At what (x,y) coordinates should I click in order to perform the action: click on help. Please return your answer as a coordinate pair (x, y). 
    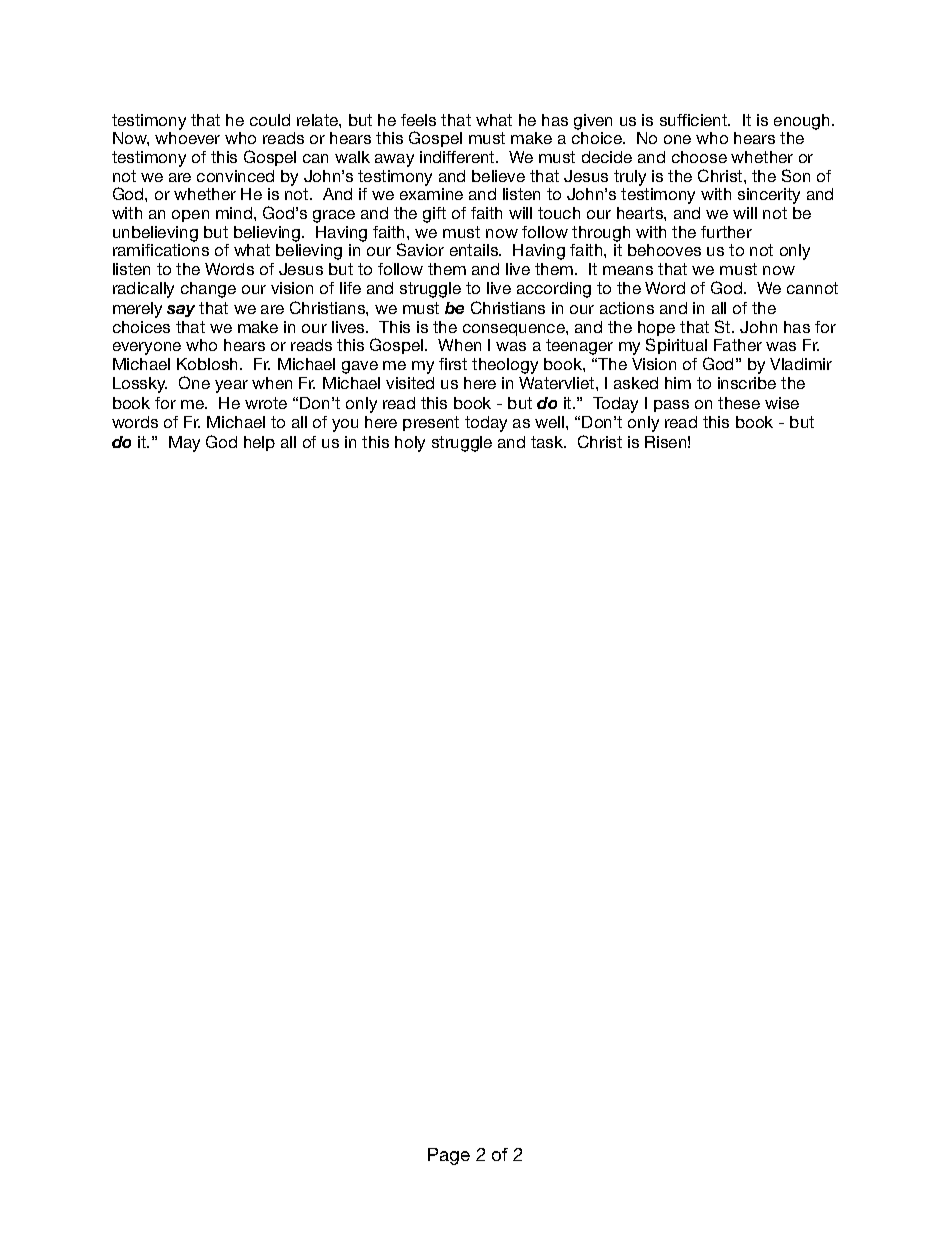
    Looking at the image, I should click on (259, 443).
